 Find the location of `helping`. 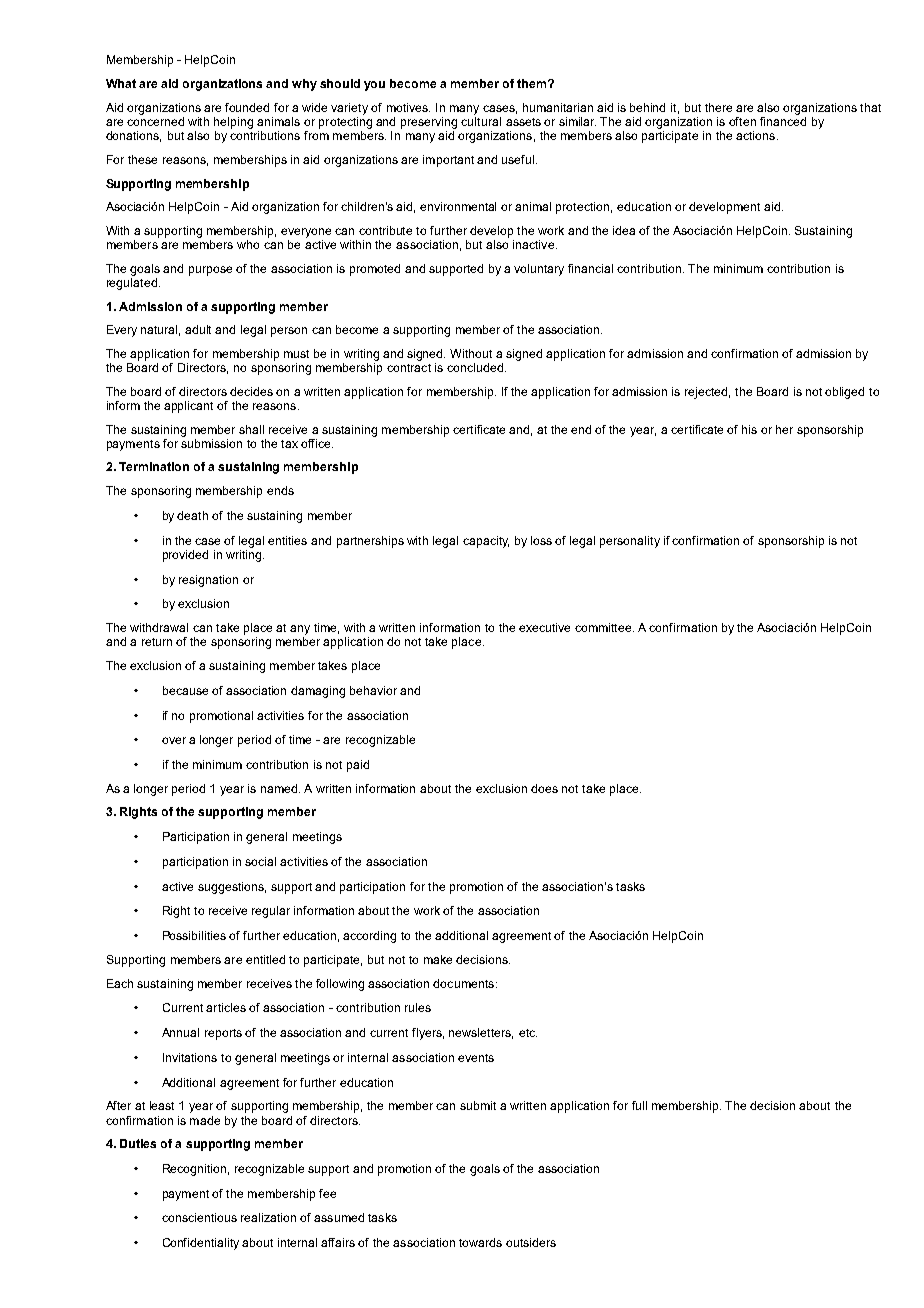

helping is located at coordinates (233, 123).
